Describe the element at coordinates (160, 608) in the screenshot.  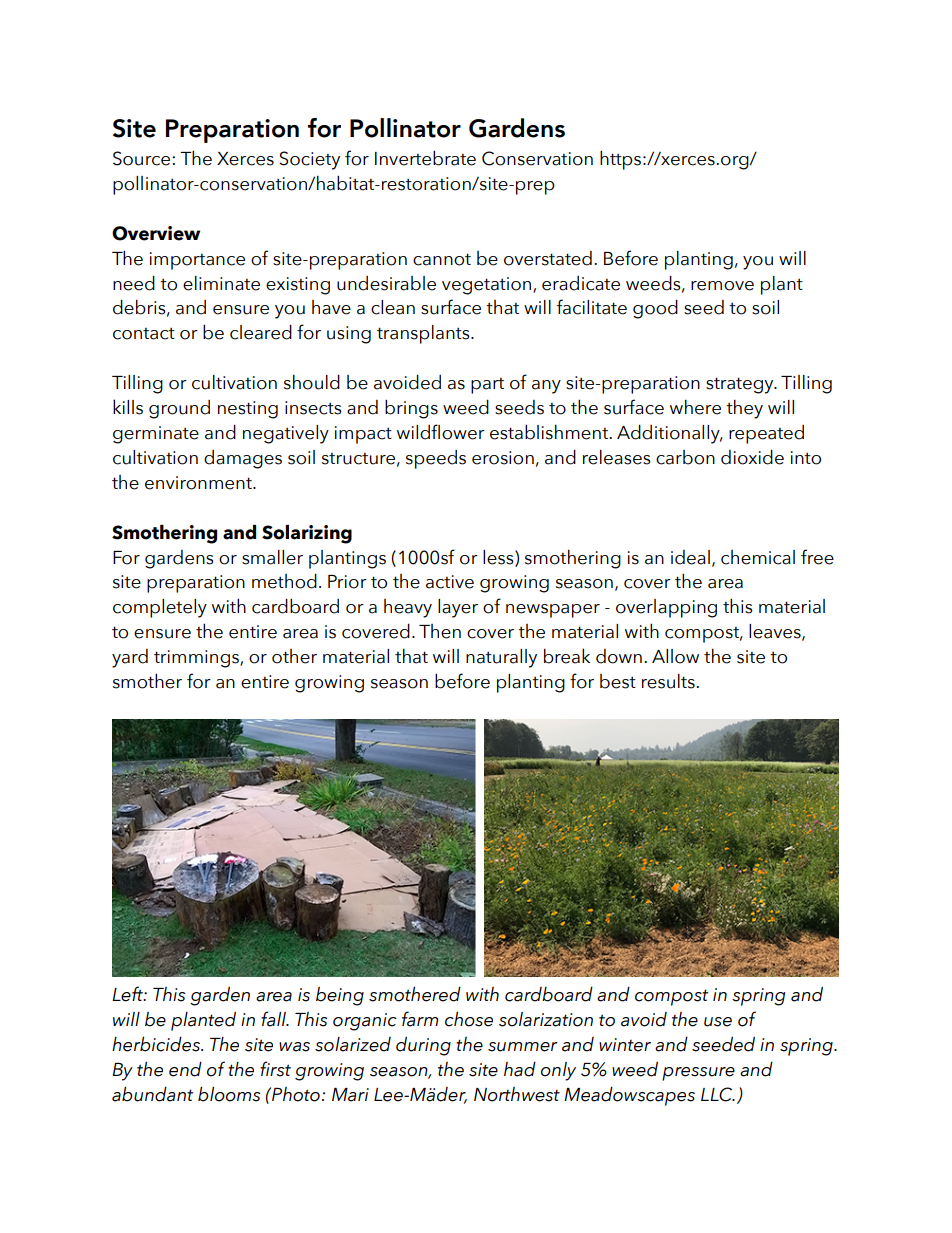
I see `completely` at that location.
